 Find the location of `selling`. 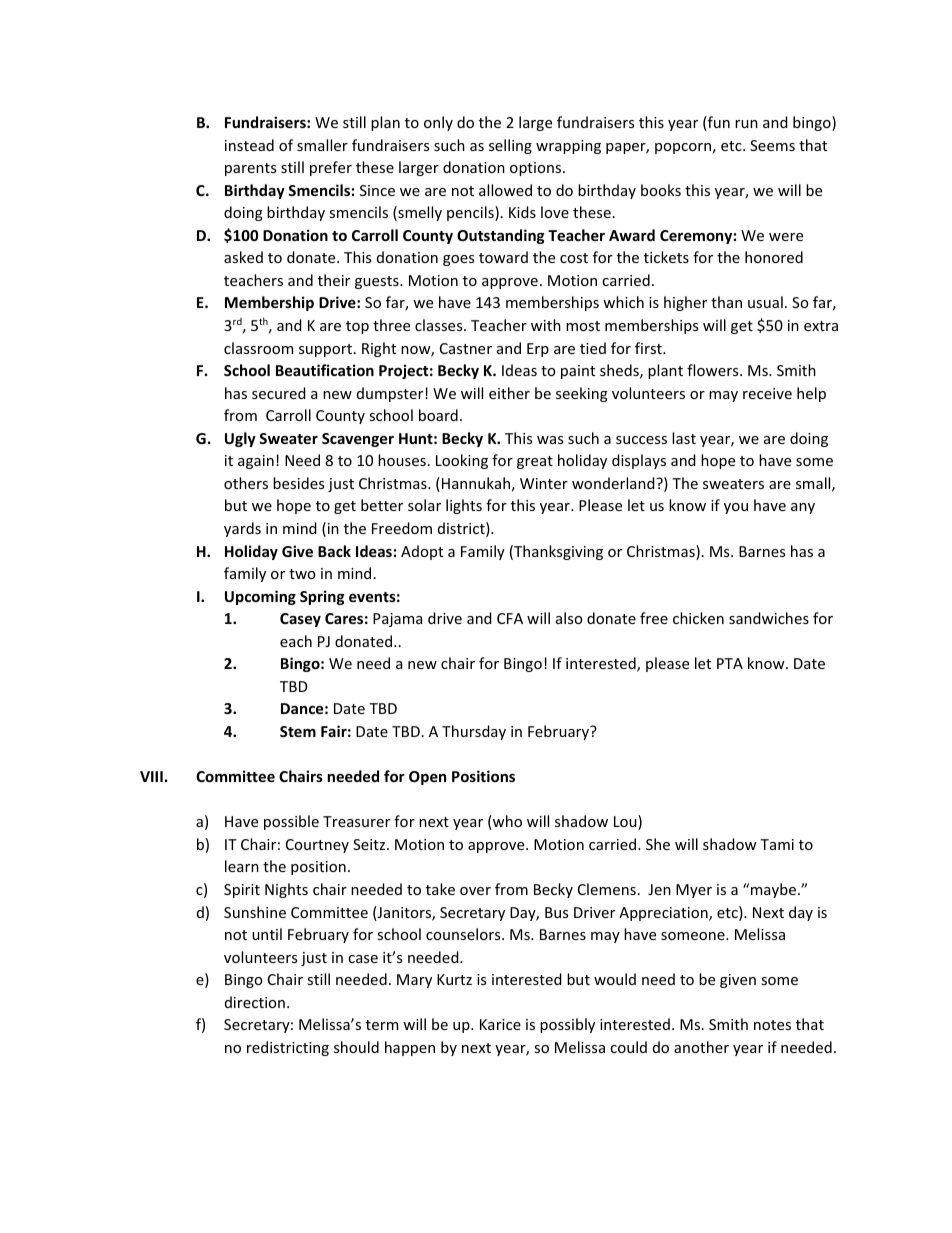

selling is located at coordinates (510, 146).
